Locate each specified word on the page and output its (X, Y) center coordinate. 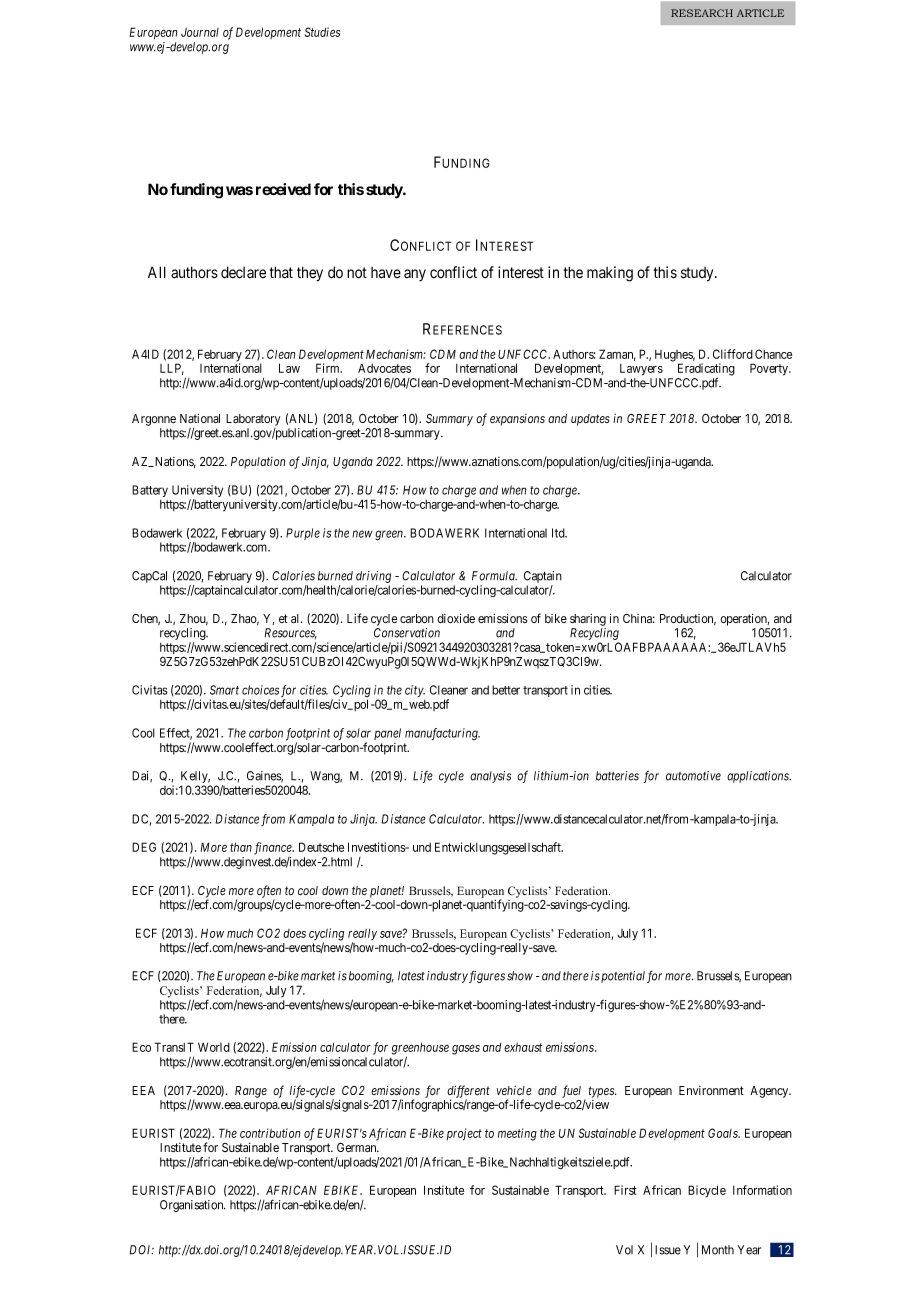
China (639, 618)
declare (243, 272)
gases (466, 1049)
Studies (322, 32)
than (241, 847)
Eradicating (706, 370)
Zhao (245, 619)
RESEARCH (702, 13)
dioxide (456, 618)
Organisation (193, 1206)
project (464, 1134)
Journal (200, 32)
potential (623, 977)
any (415, 275)
